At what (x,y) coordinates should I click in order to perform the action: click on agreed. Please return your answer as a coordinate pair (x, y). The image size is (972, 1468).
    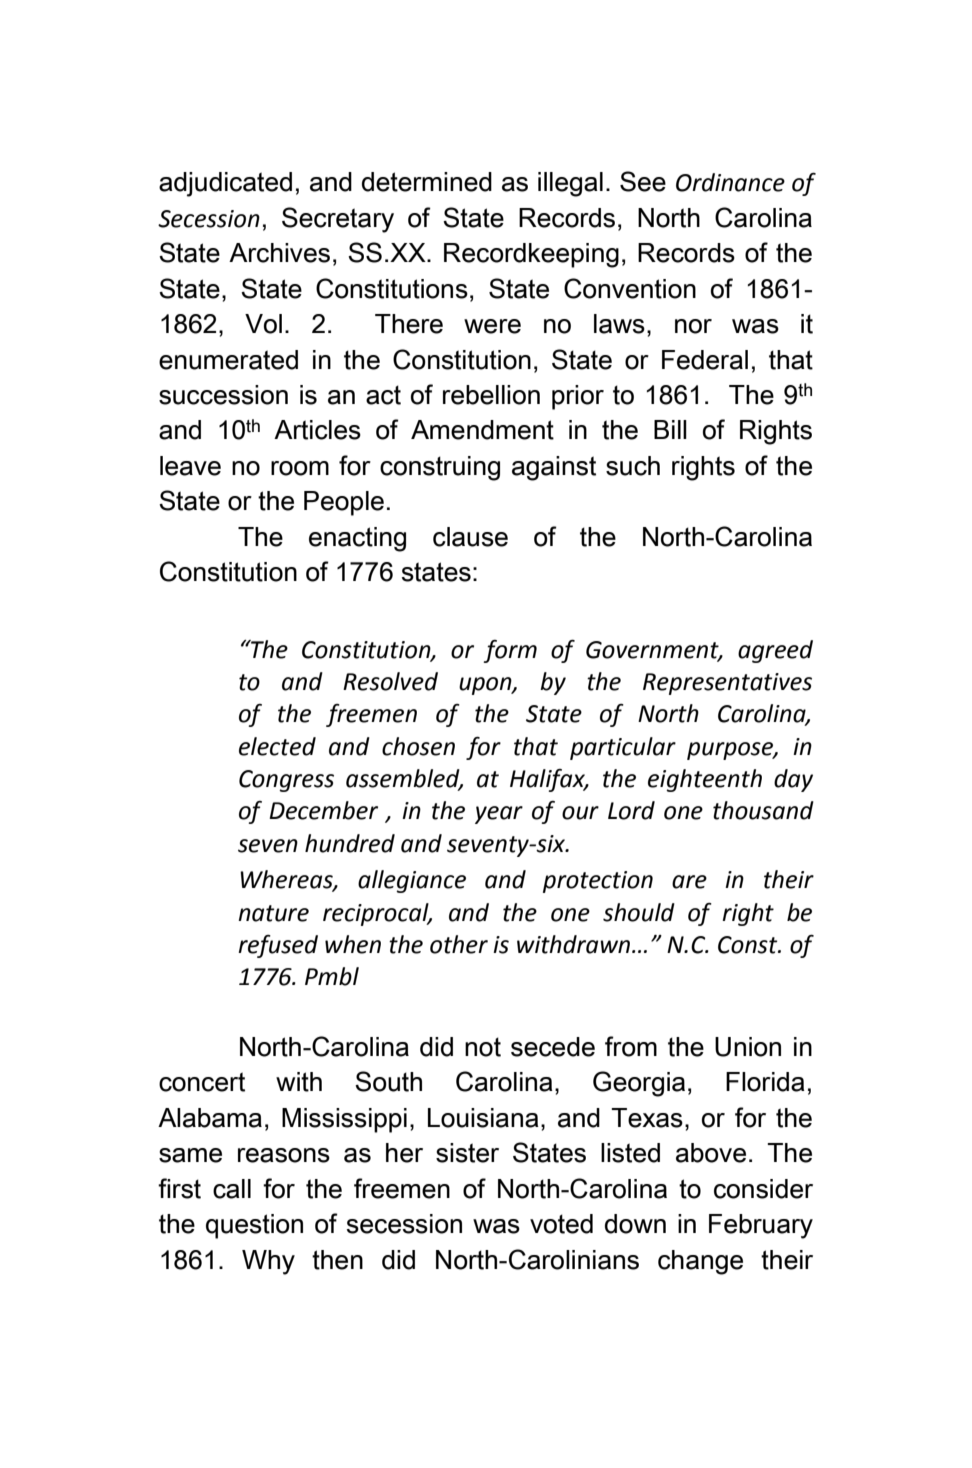
    Looking at the image, I should click on (775, 651).
